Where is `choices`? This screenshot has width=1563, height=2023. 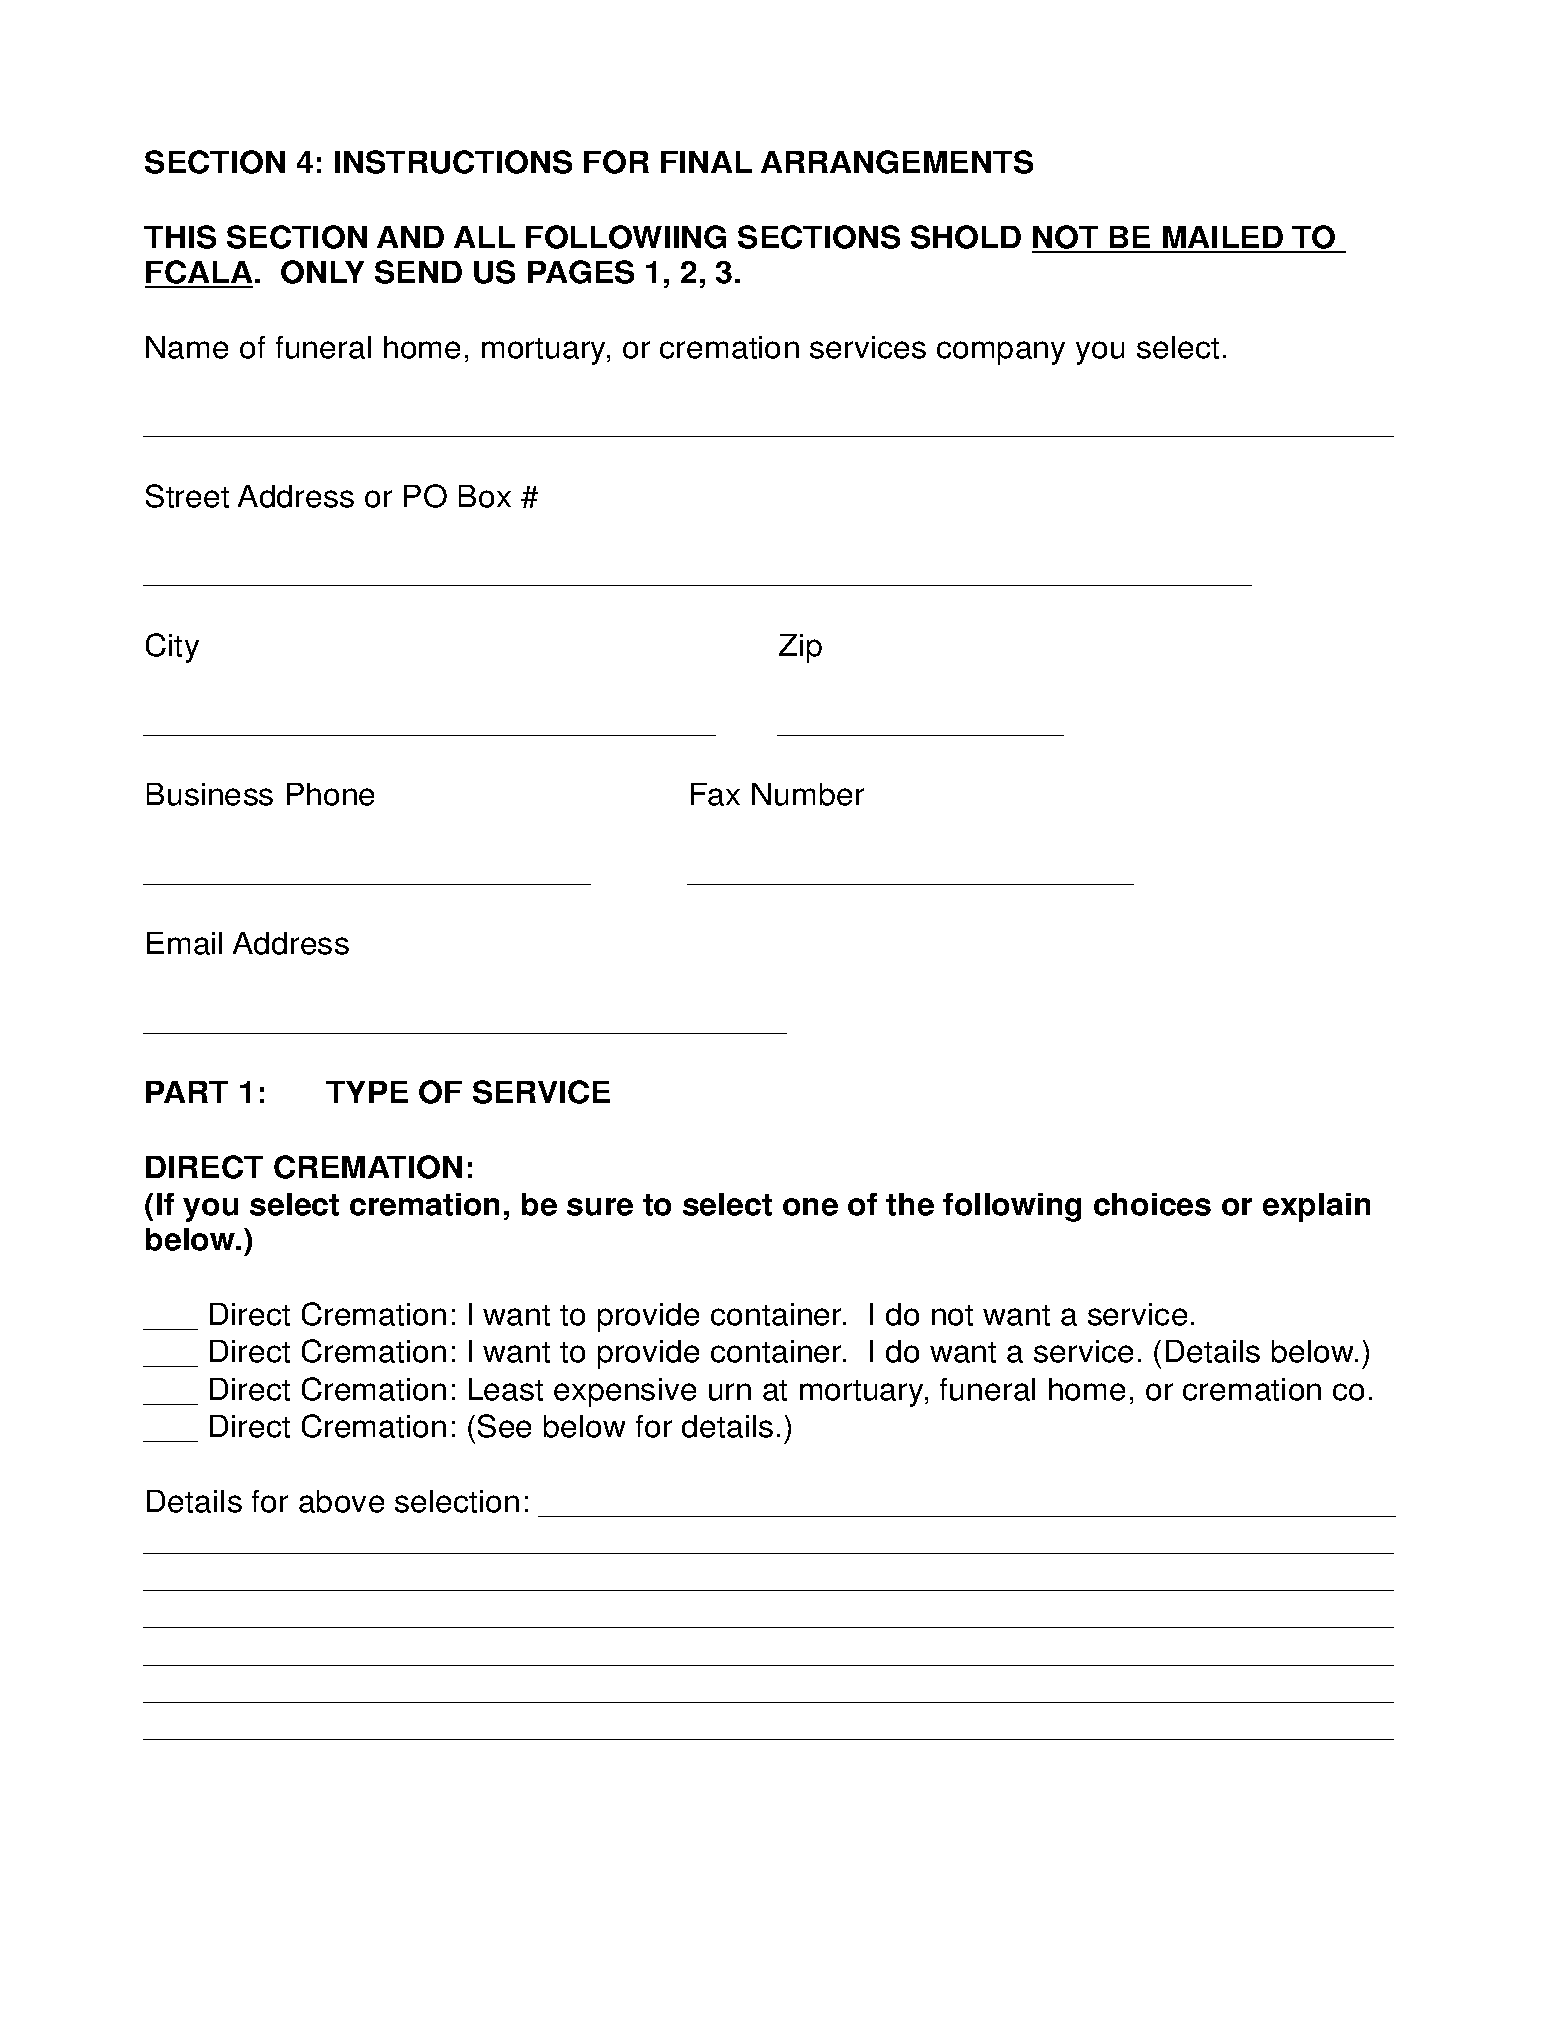 choices is located at coordinates (1152, 1204).
